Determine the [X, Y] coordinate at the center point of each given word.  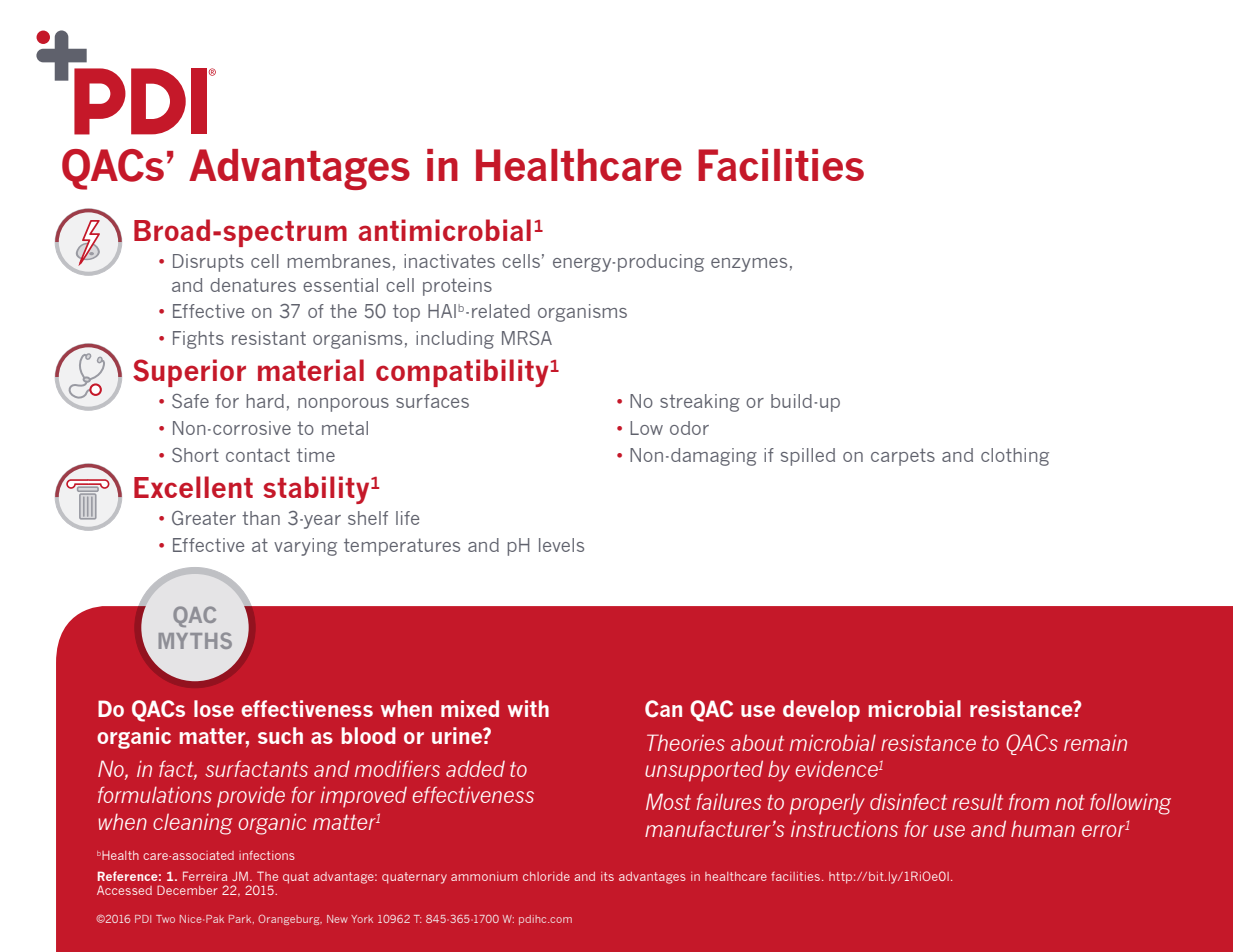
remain [1095, 742]
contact [258, 455]
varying [305, 547]
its [607, 876]
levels [561, 545]
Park [241, 919]
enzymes [749, 265]
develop [821, 711]
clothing [1015, 457]
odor [689, 428]
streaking [700, 403]
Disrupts [208, 263]
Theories [686, 742]
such [280, 735]
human [1043, 828]
